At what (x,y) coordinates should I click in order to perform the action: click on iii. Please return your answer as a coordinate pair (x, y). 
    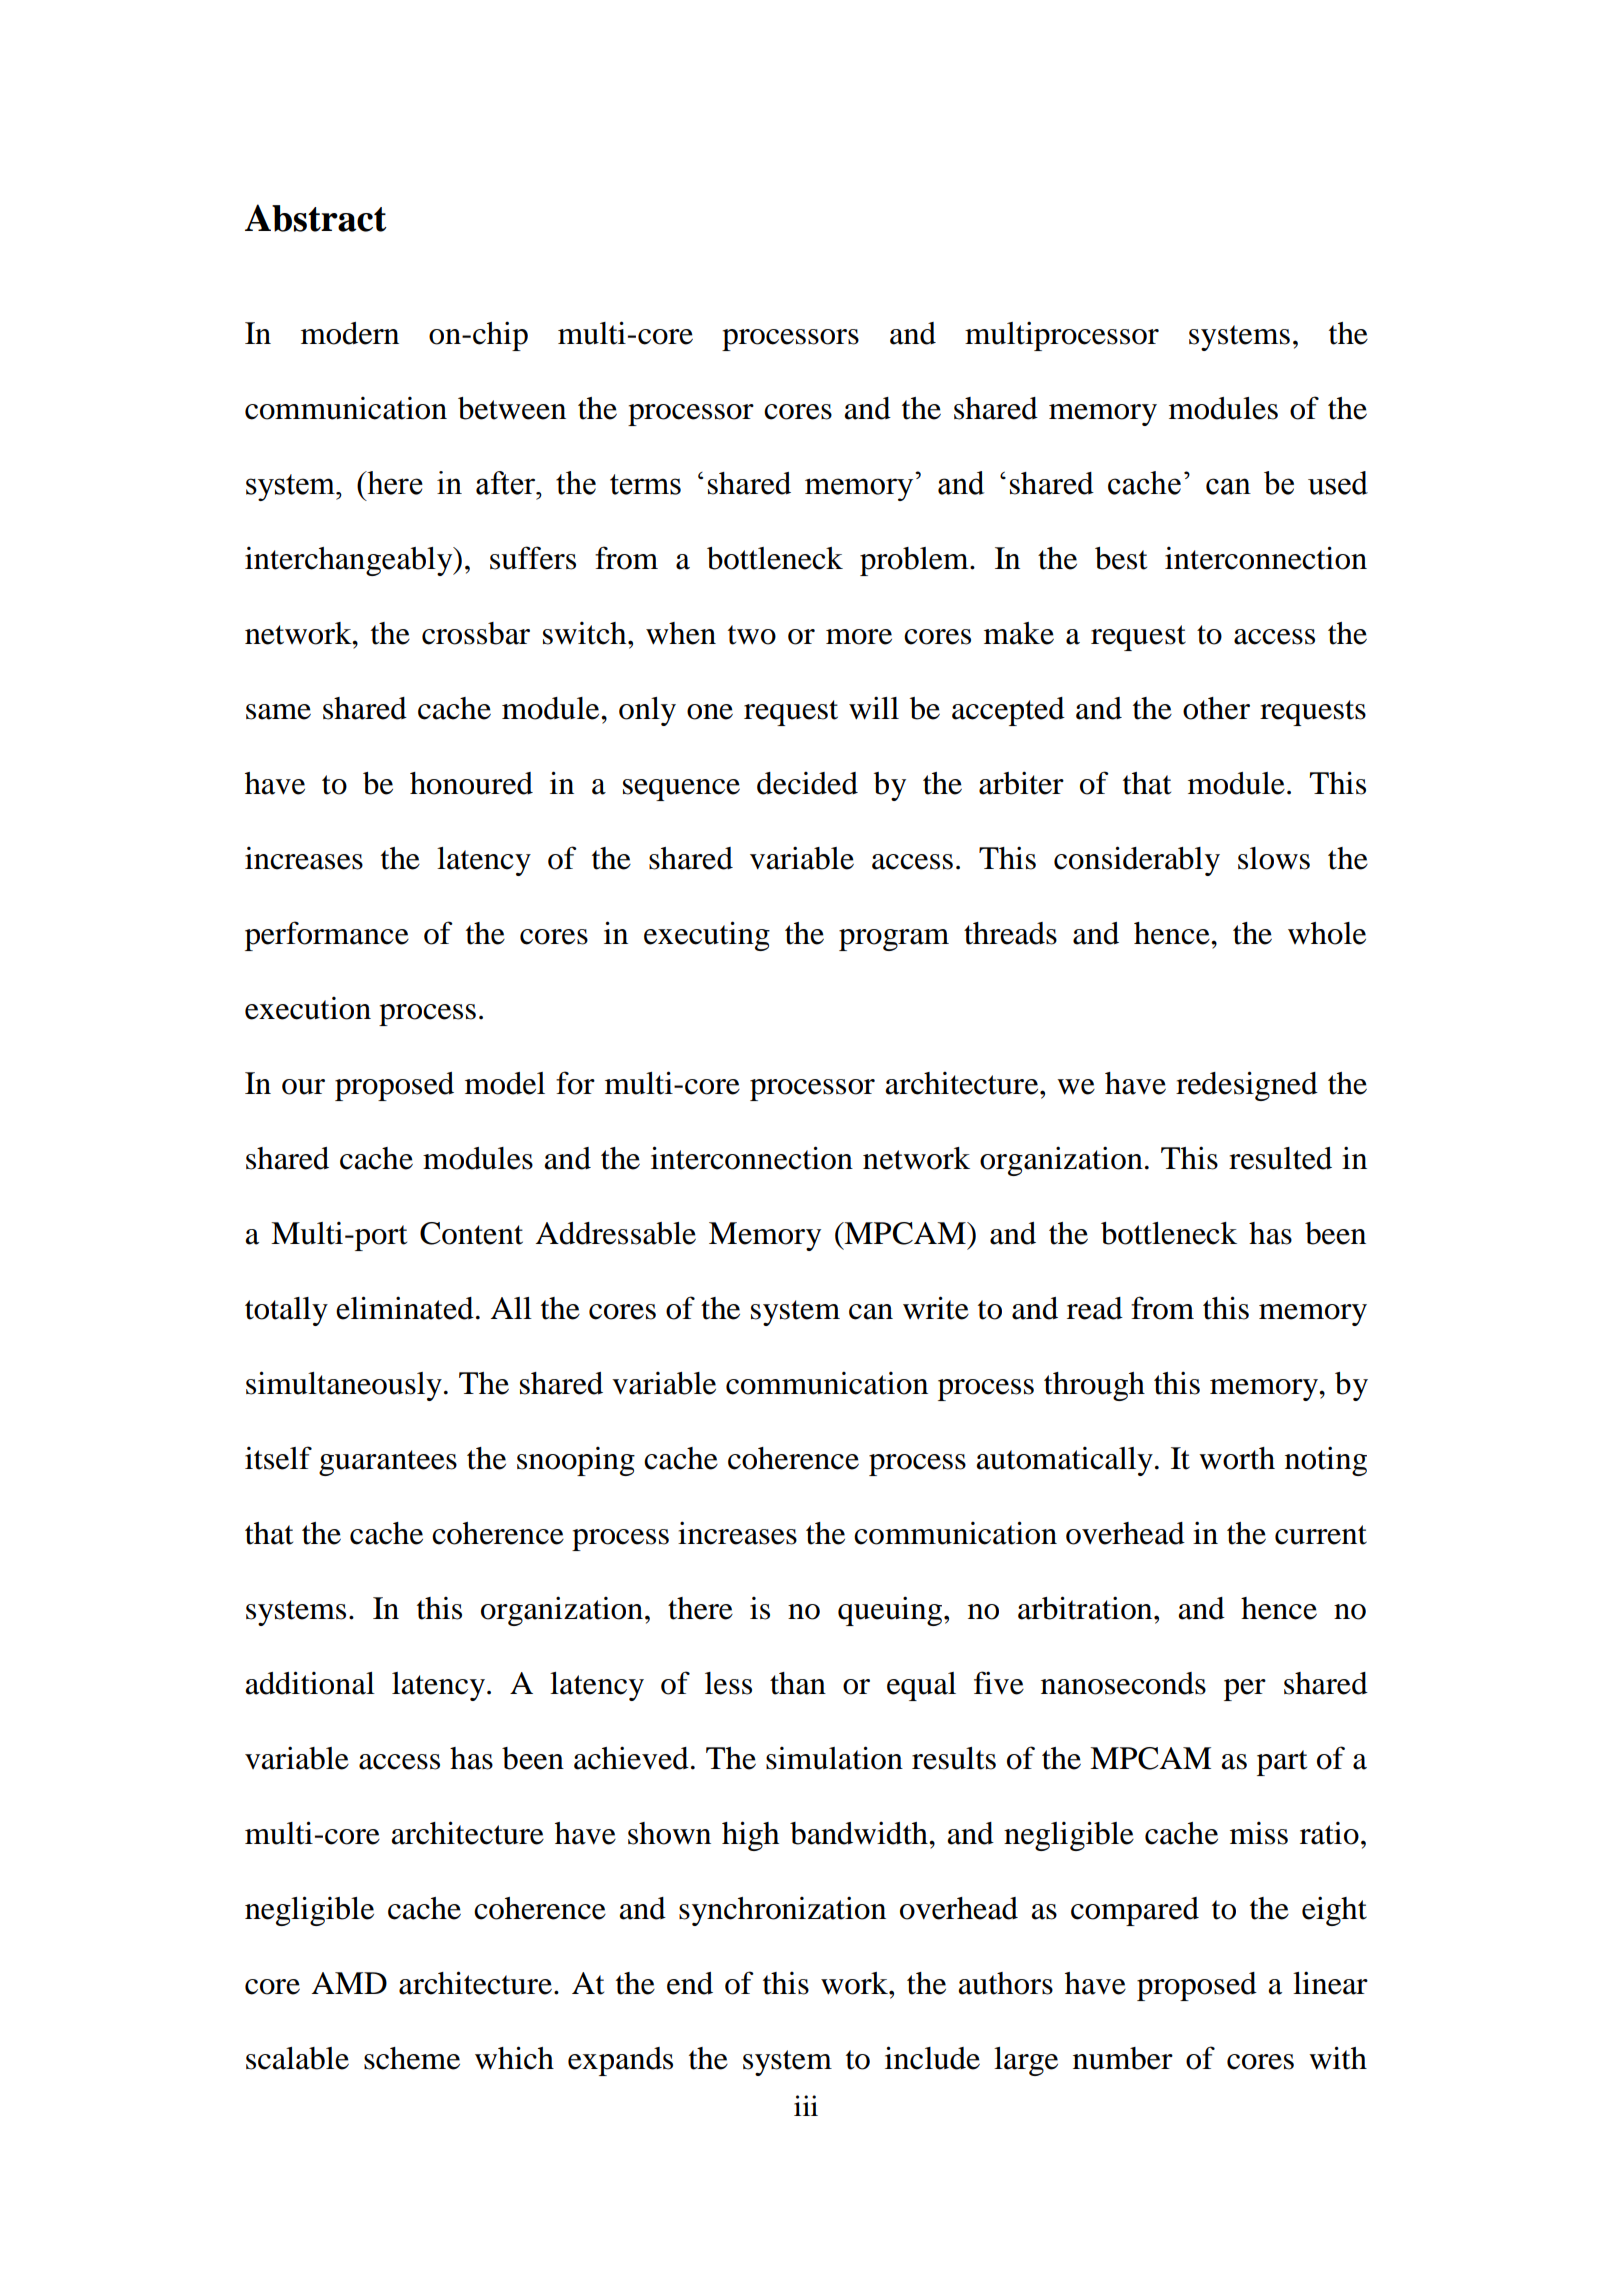
    Looking at the image, I should click on (806, 2105).
